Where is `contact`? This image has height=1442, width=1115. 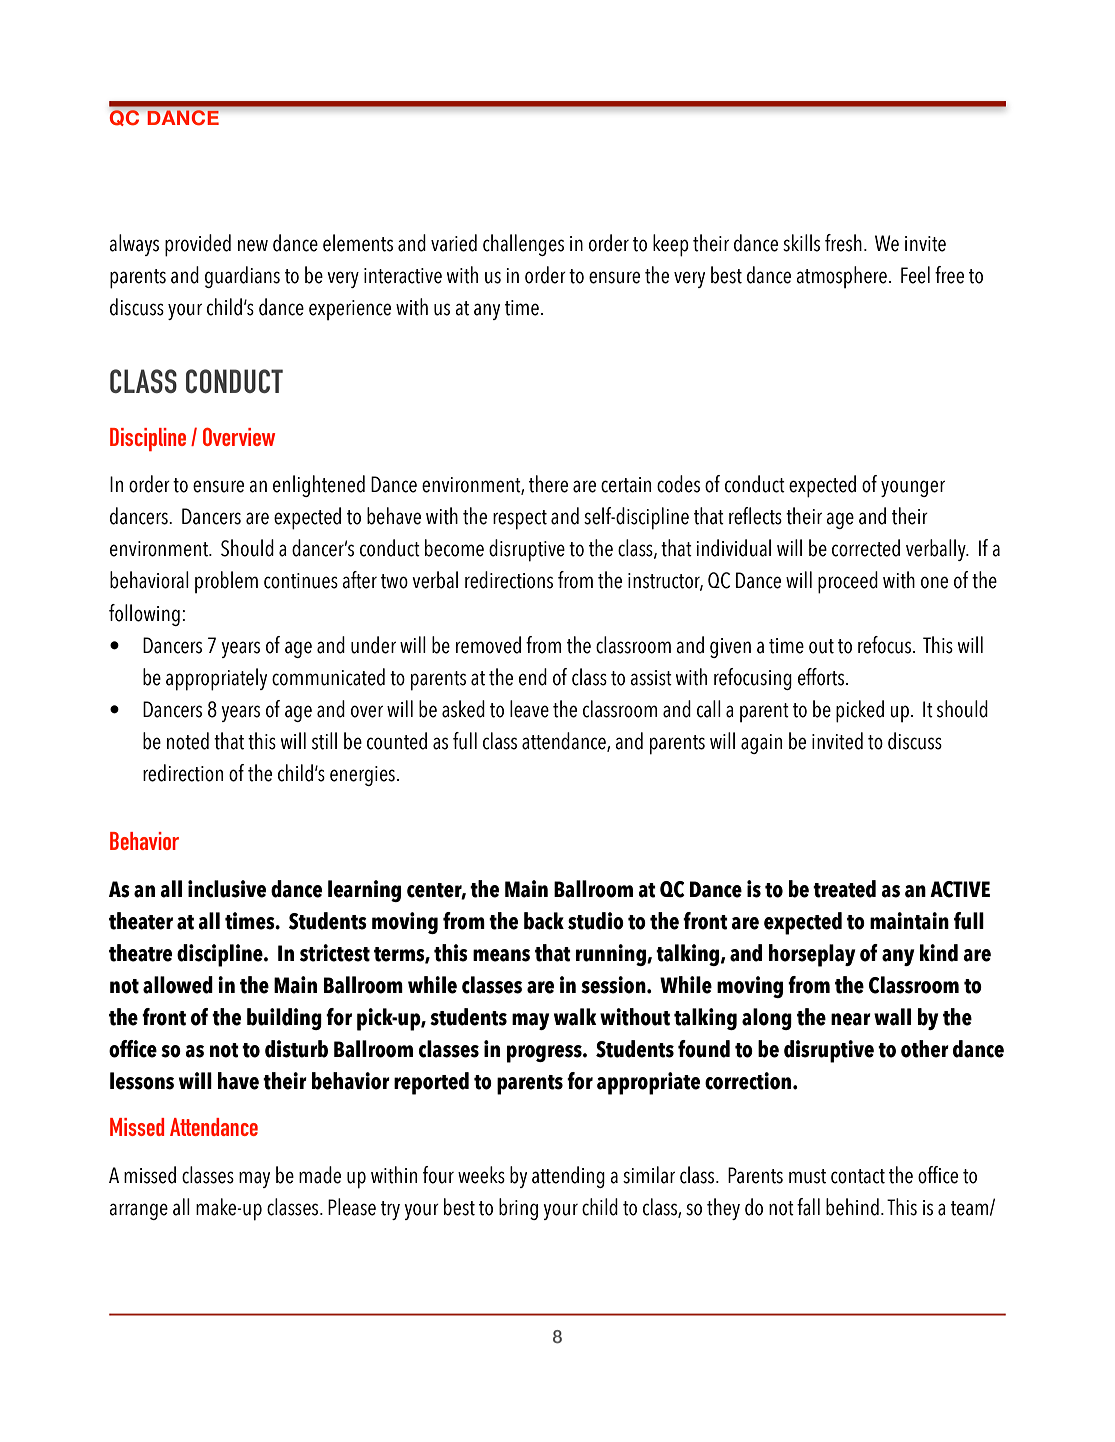
contact is located at coordinates (858, 1176).
